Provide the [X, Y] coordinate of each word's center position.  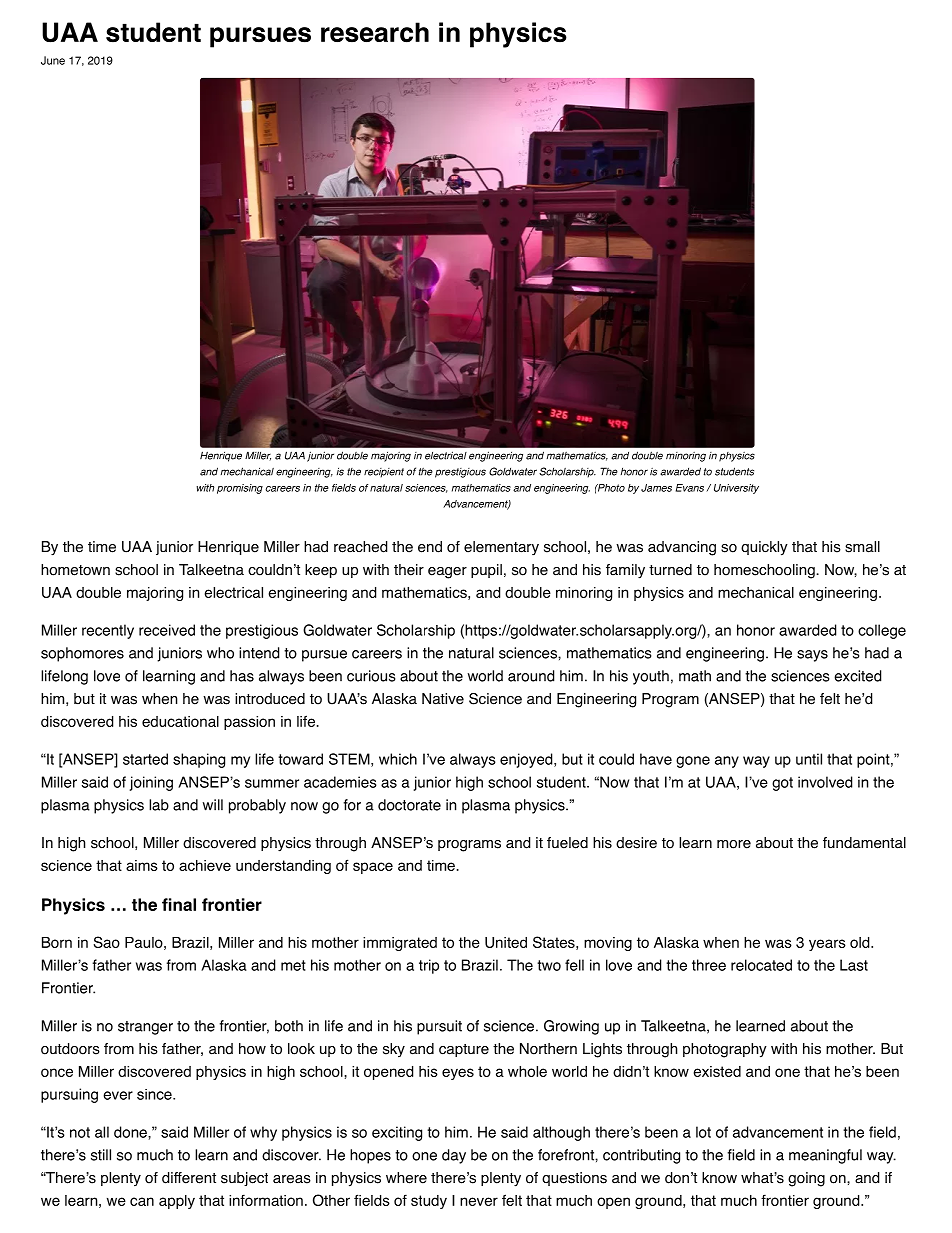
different [189, 1178]
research [375, 32]
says [812, 656]
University [736, 489]
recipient [384, 473]
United [506, 942]
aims [142, 865]
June [53, 60]
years [827, 945]
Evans [690, 488]
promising [240, 489]
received [167, 630]
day [454, 1156]
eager [447, 573]
